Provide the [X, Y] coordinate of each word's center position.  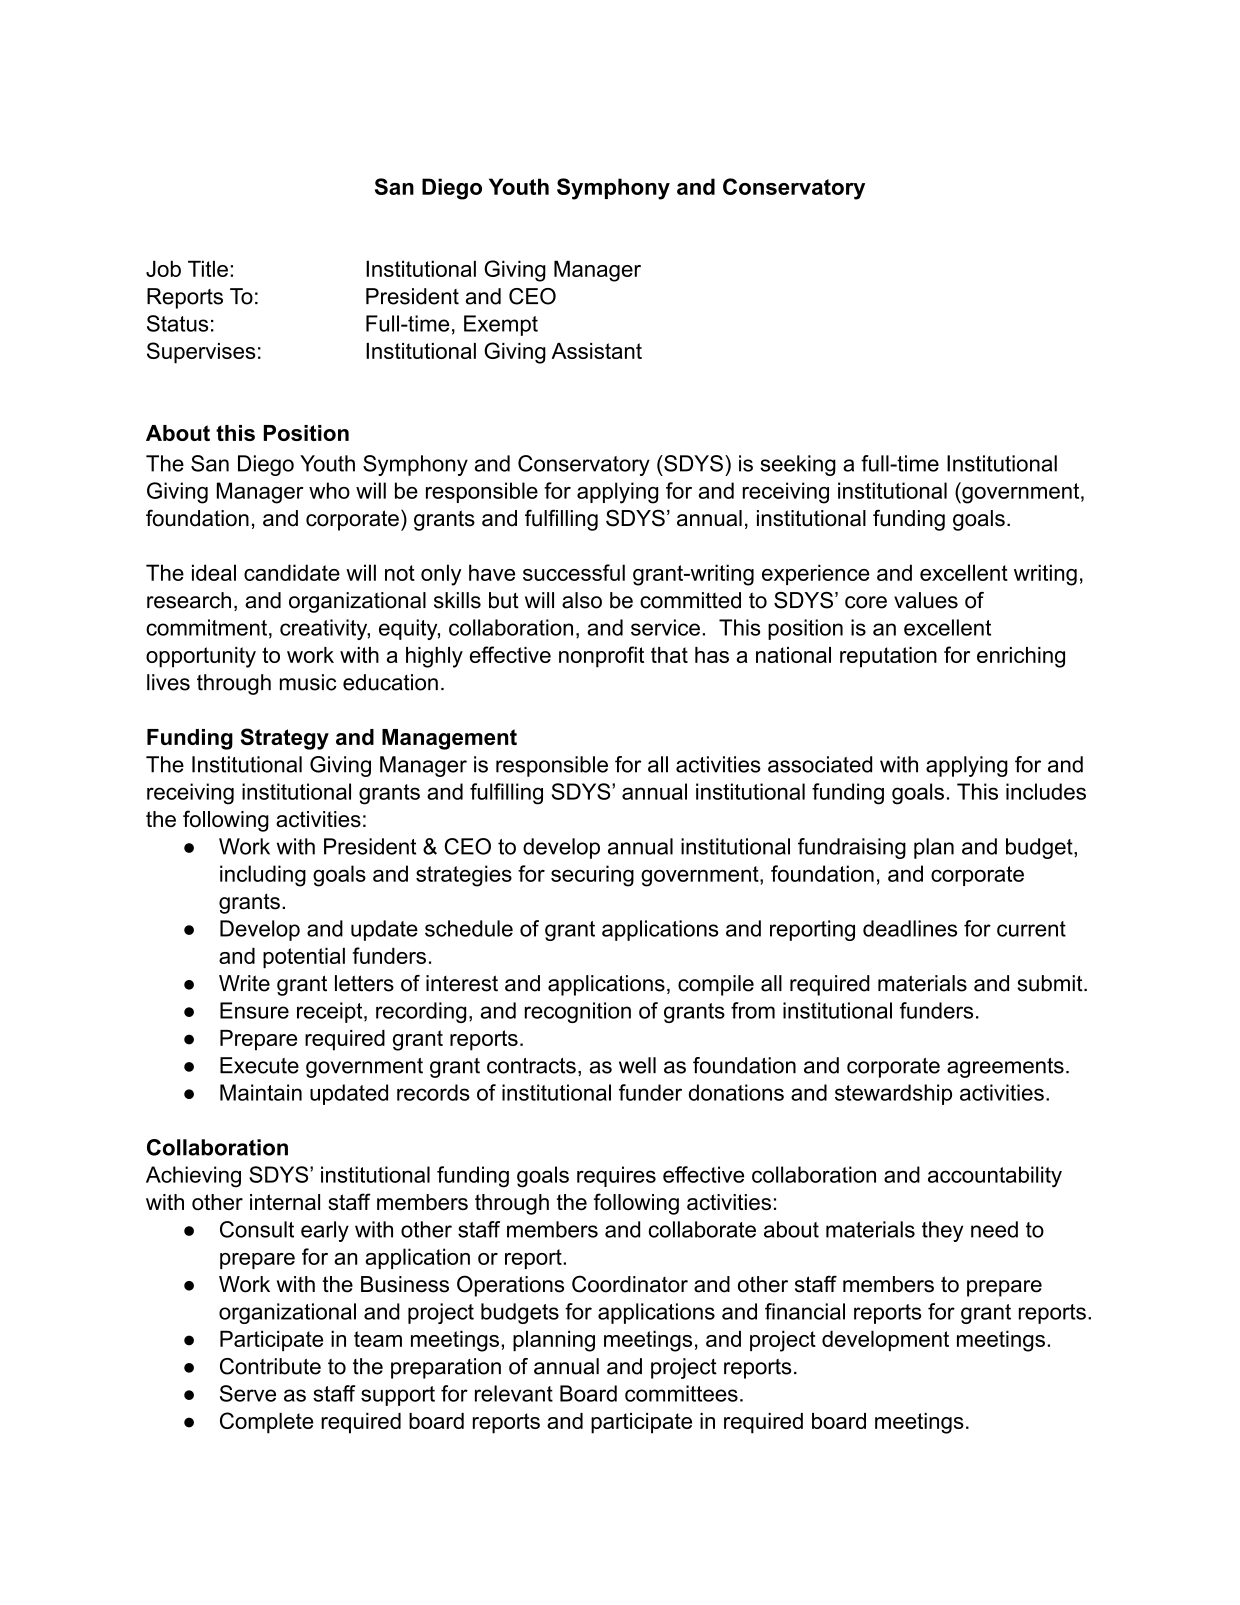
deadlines [910, 928]
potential [304, 957]
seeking [798, 465]
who [329, 490]
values [926, 600]
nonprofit [601, 657]
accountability [995, 1177]
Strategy [285, 739]
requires [616, 1176]
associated [820, 764]
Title [208, 268]
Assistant [596, 351]
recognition [578, 1012]
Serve [248, 1393]
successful [574, 572]
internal [285, 1202]
